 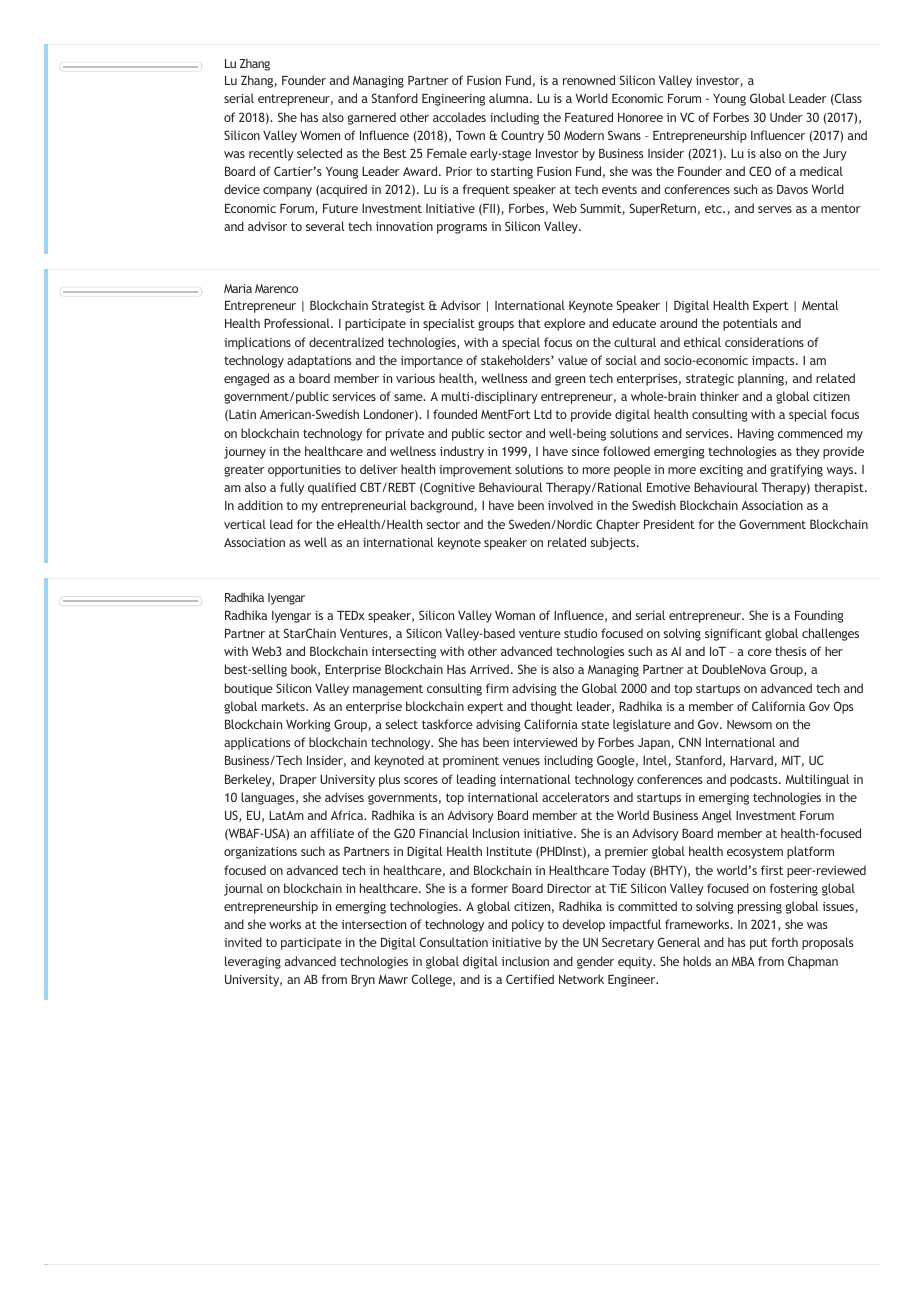 I want to click on put, so click(x=758, y=944).
